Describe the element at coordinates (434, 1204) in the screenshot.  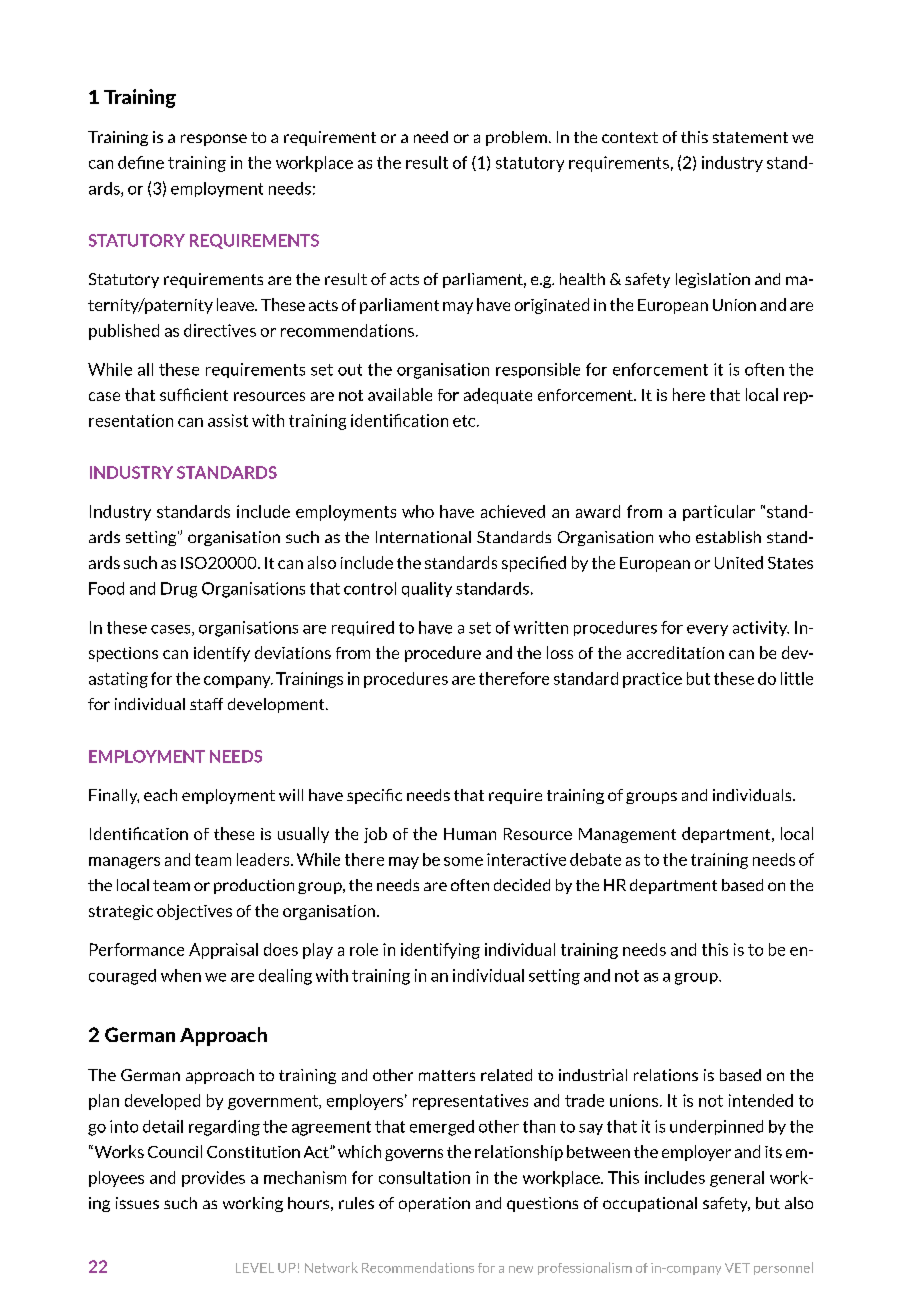
I see `operation` at that location.
